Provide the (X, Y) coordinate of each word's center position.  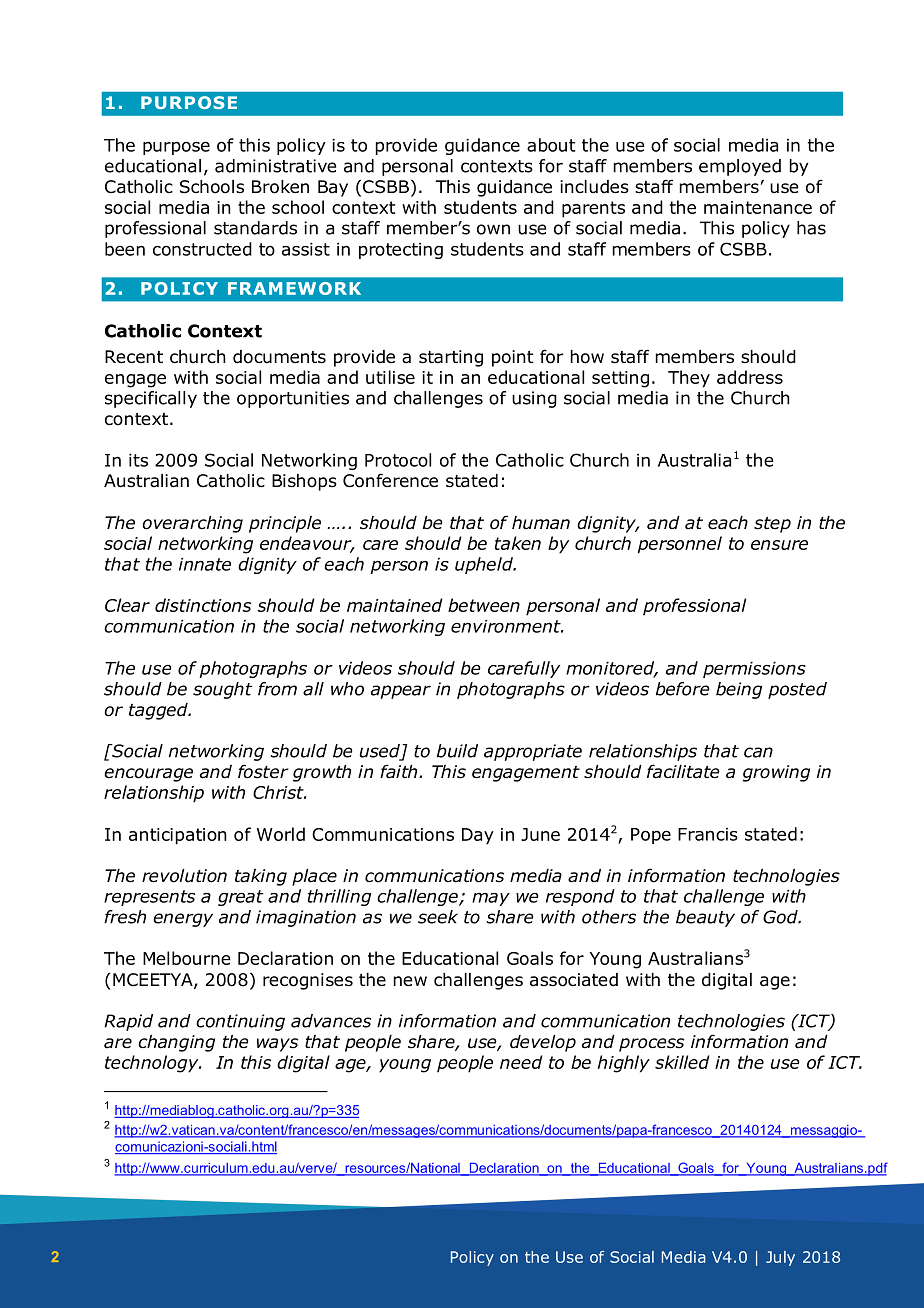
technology (153, 1064)
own (493, 229)
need (521, 1062)
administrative (276, 166)
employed (740, 167)
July (780, 1258)
